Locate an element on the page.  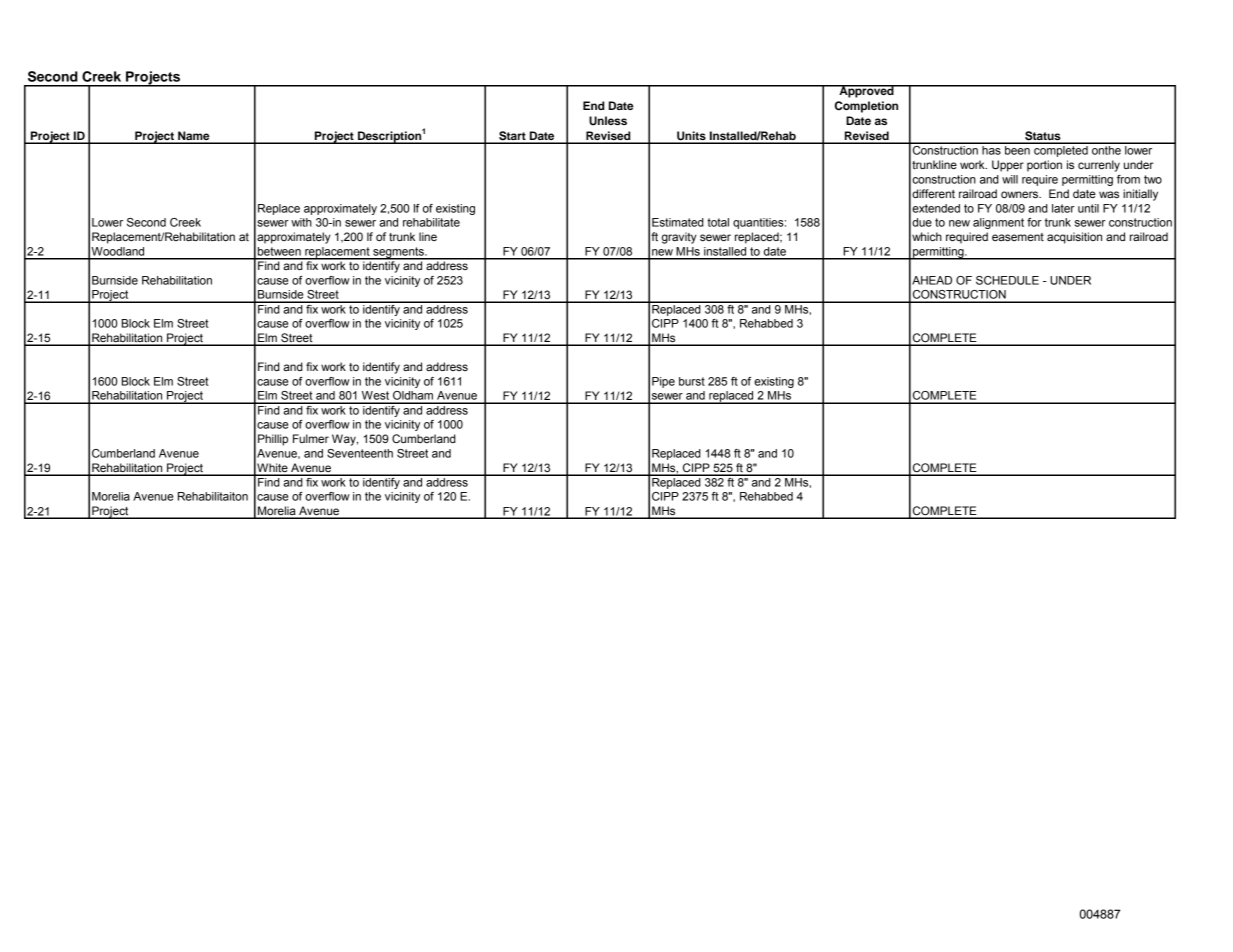
Name is located at coordinates (194, 137).
